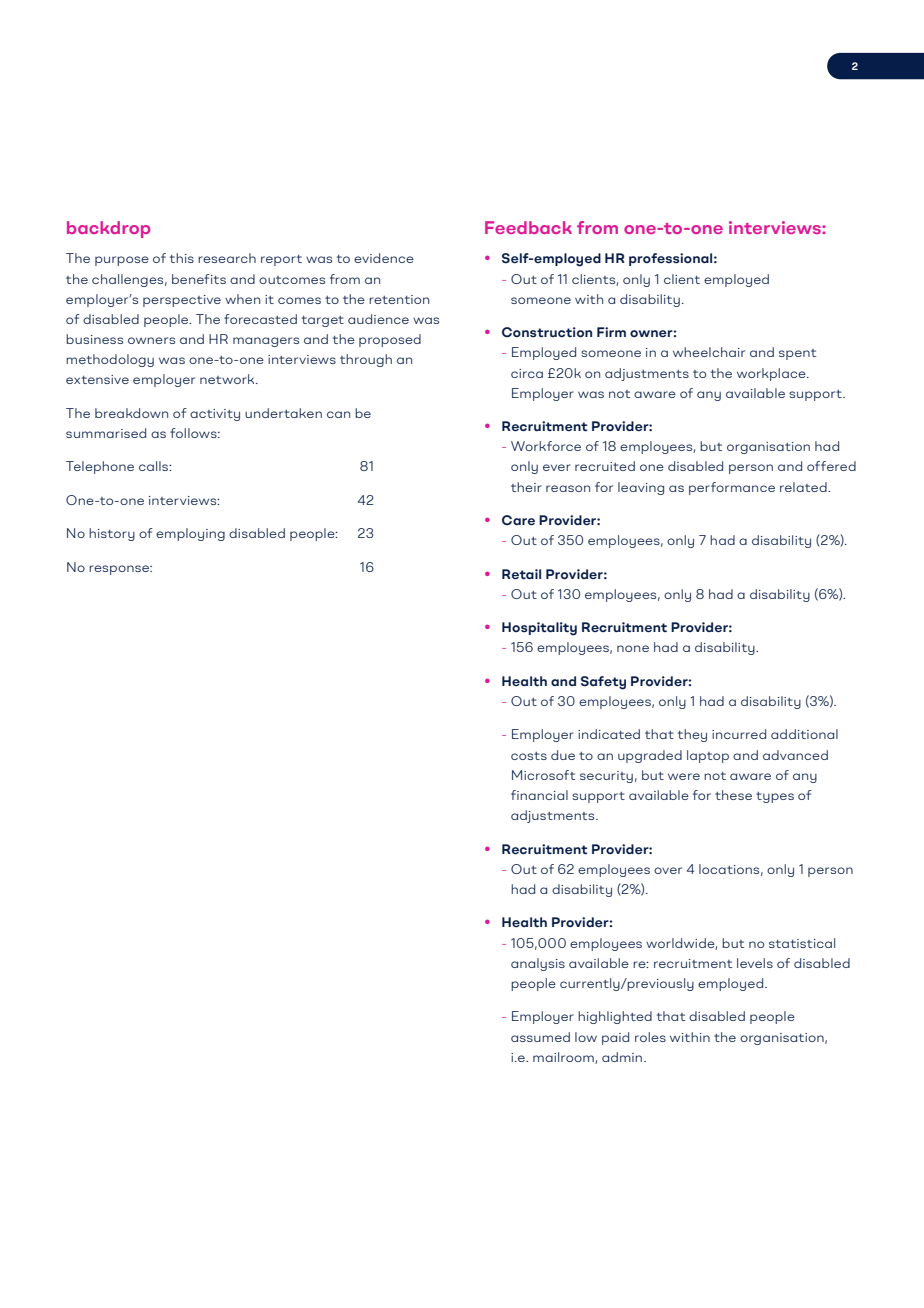  What do you see at coordinates (182, 258) in the screenshot?
I see `this` at bounding box center [182, 258].
